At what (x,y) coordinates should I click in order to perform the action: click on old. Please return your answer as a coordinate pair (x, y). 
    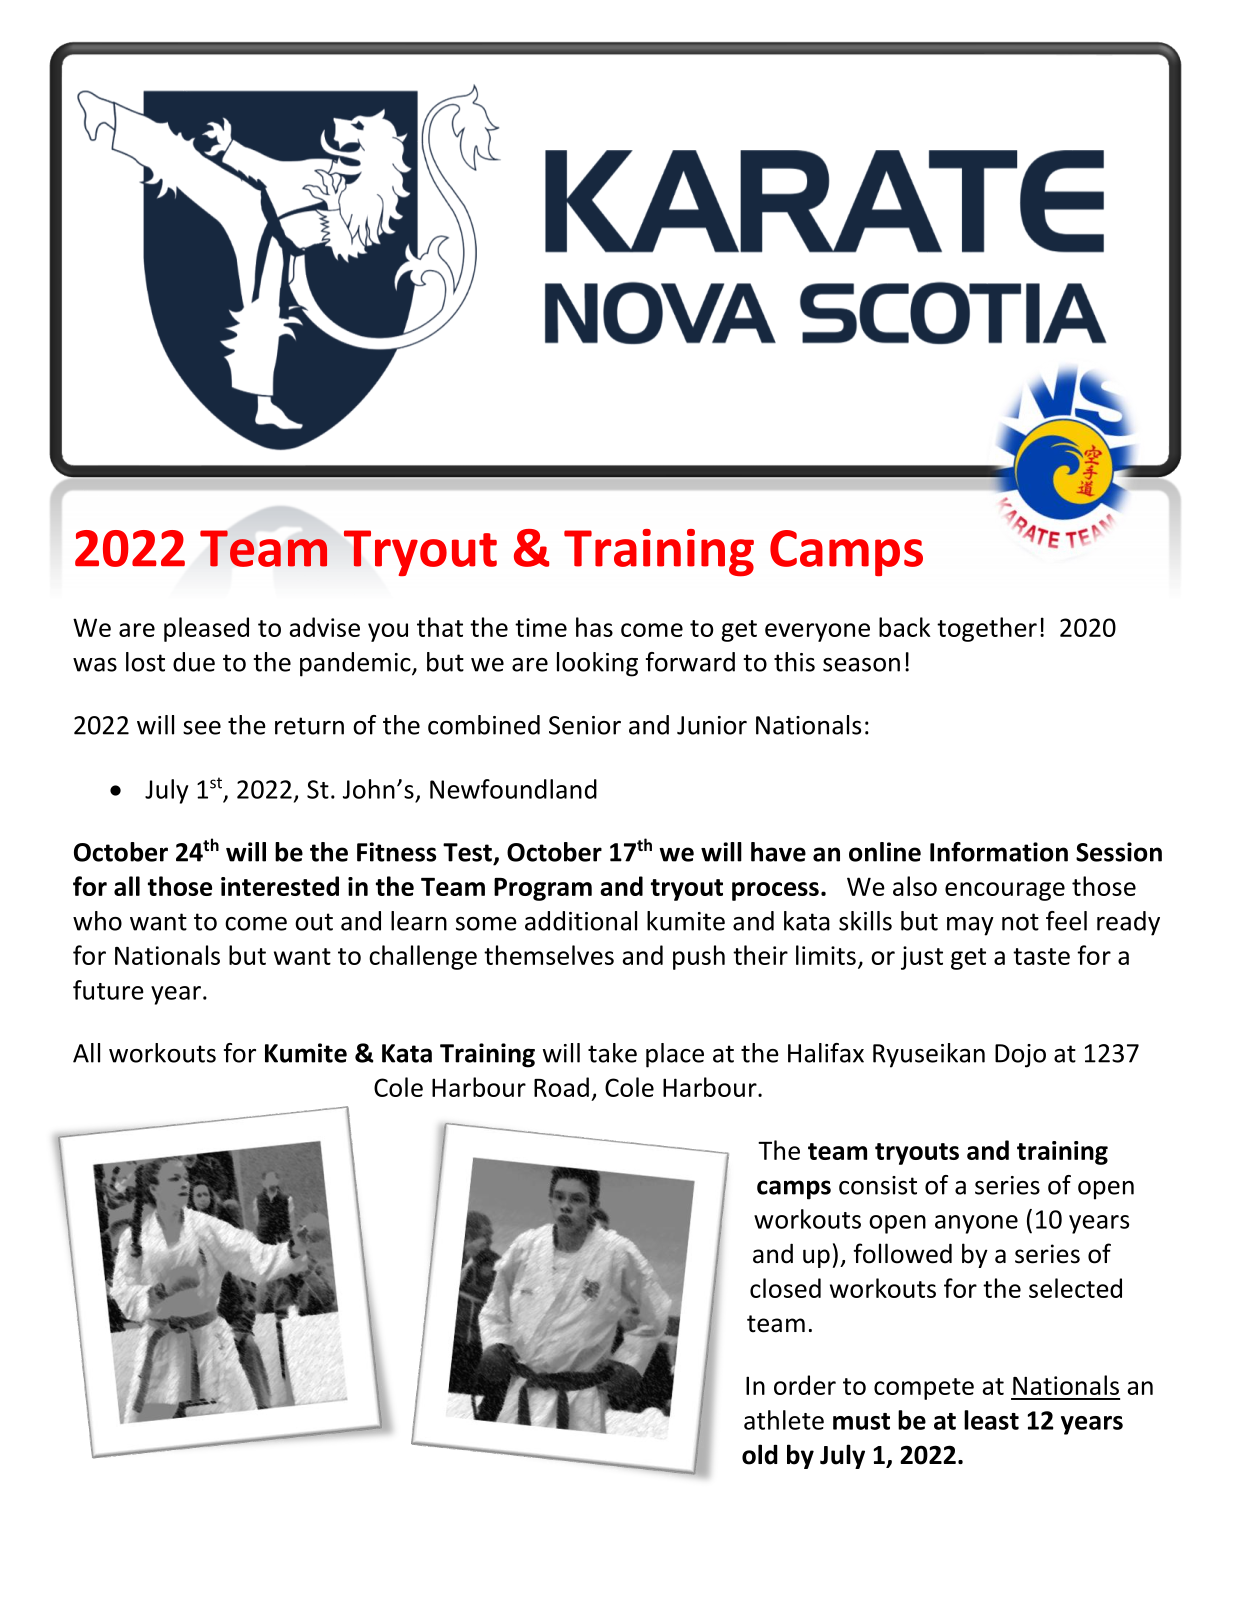
    Looking at the image, I should click on (760, 1454).
